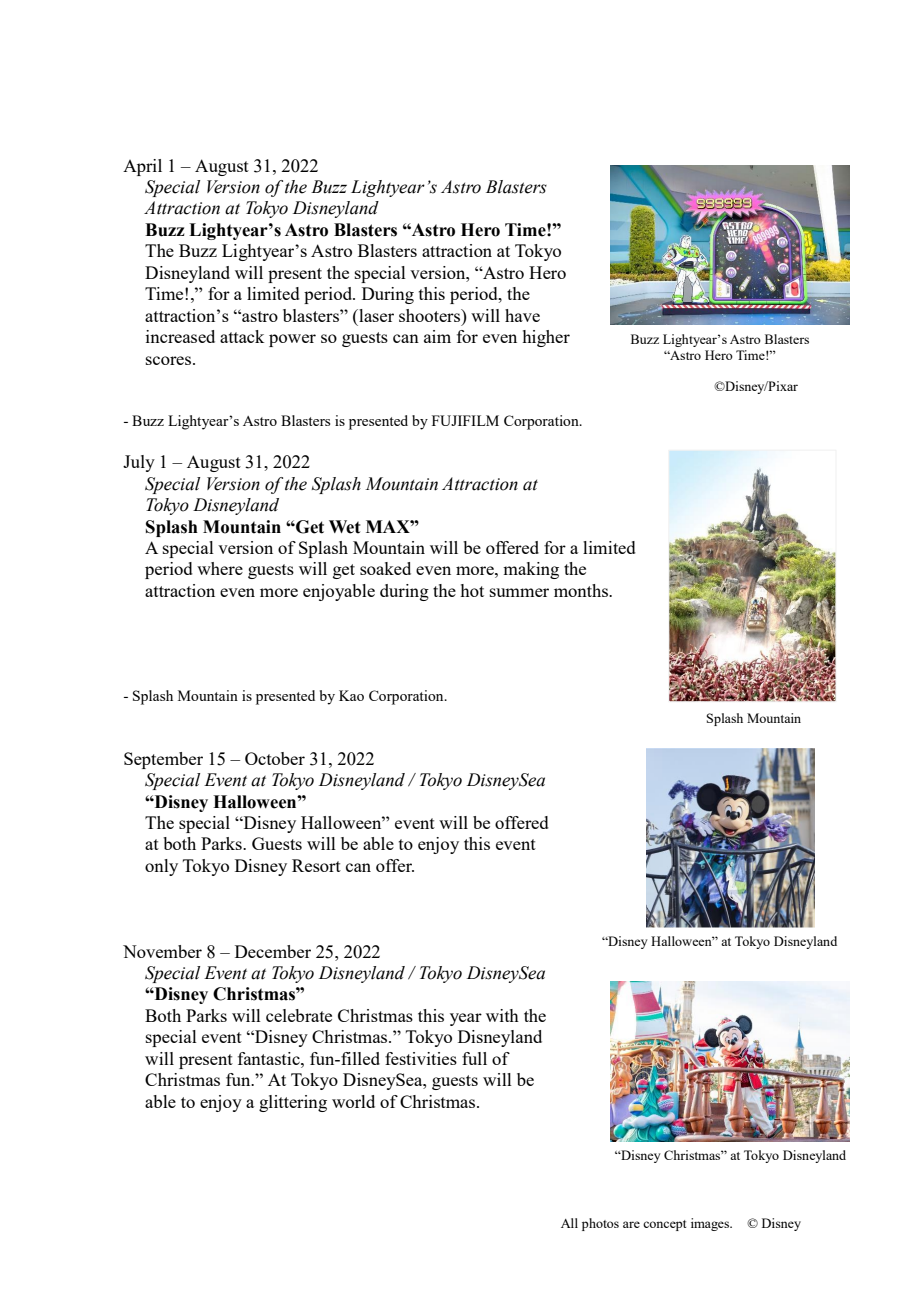 The image size is (924, 1308). I want to click on April, so click(142, 167).
